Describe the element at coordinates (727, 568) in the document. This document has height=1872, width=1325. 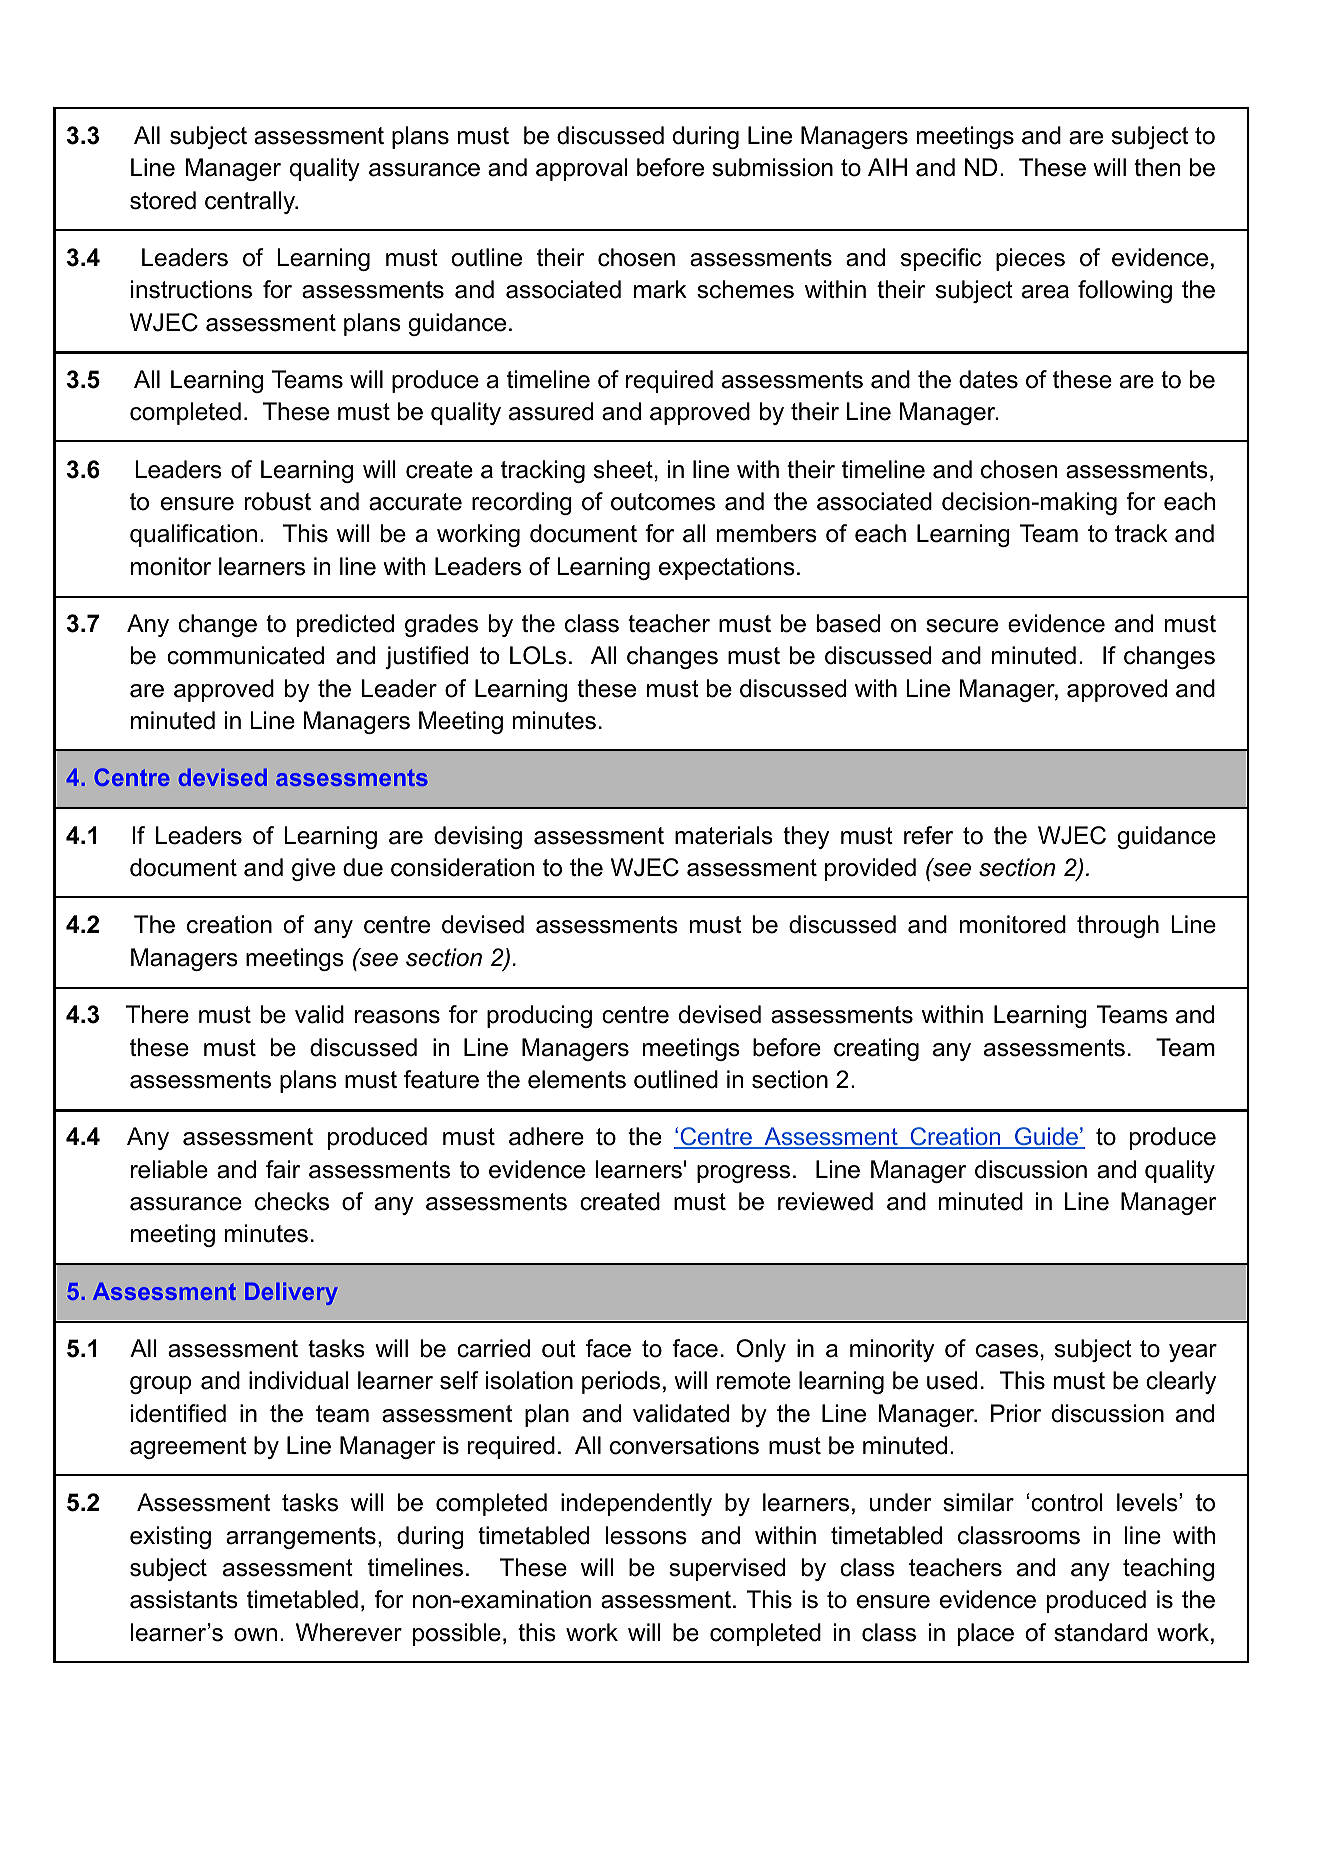
I see `expectations` at that location.
